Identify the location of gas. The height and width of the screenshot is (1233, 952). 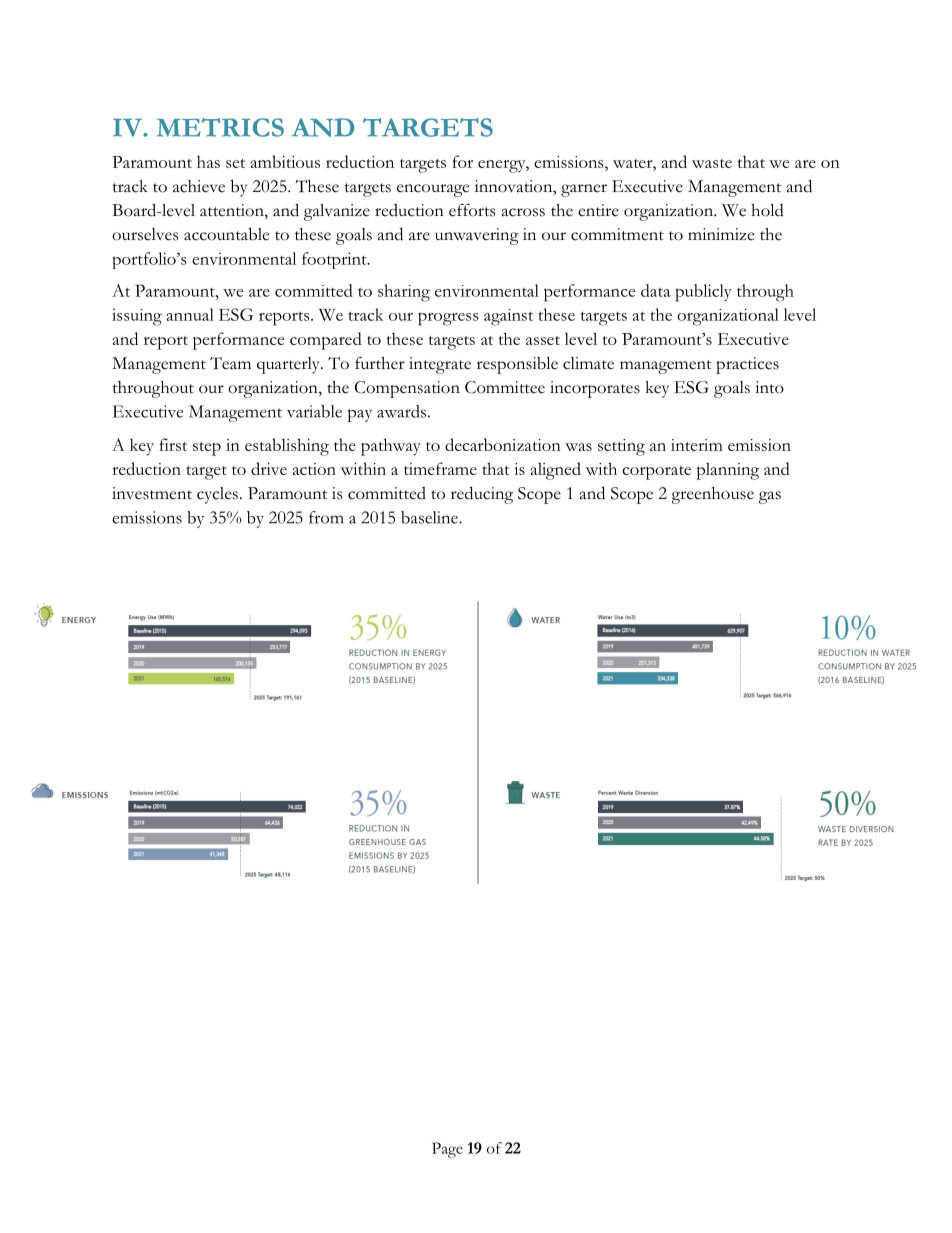
(770, 497).
